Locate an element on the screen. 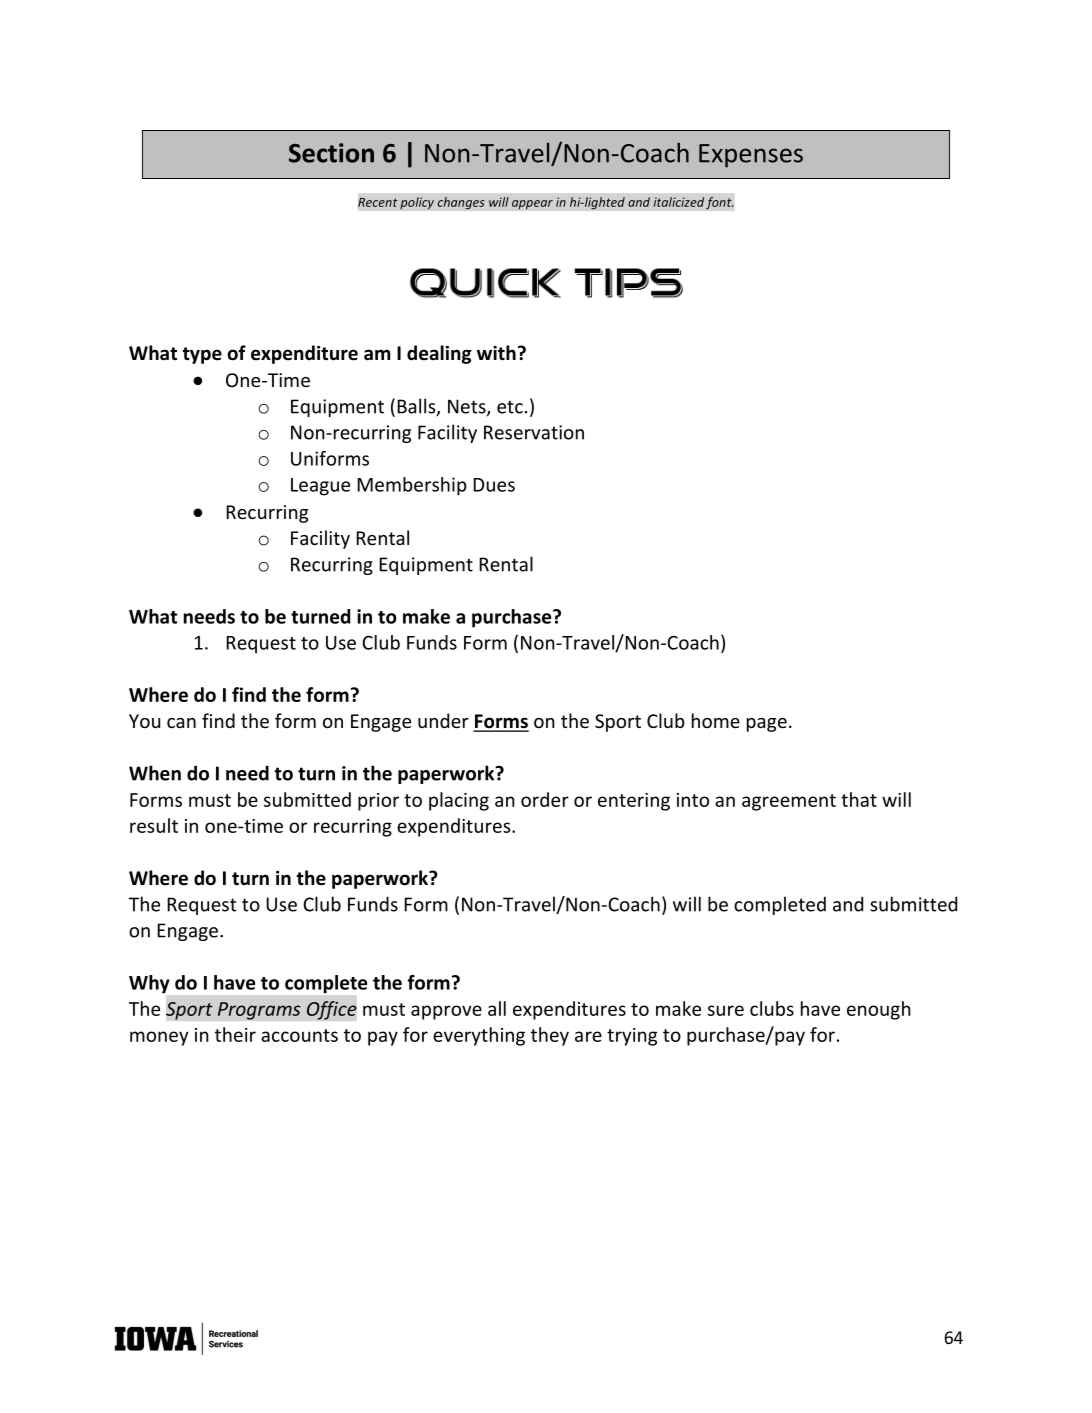 This screenshot has width=1092, height=1413. Programs is located at coordinates (259, 1011).
